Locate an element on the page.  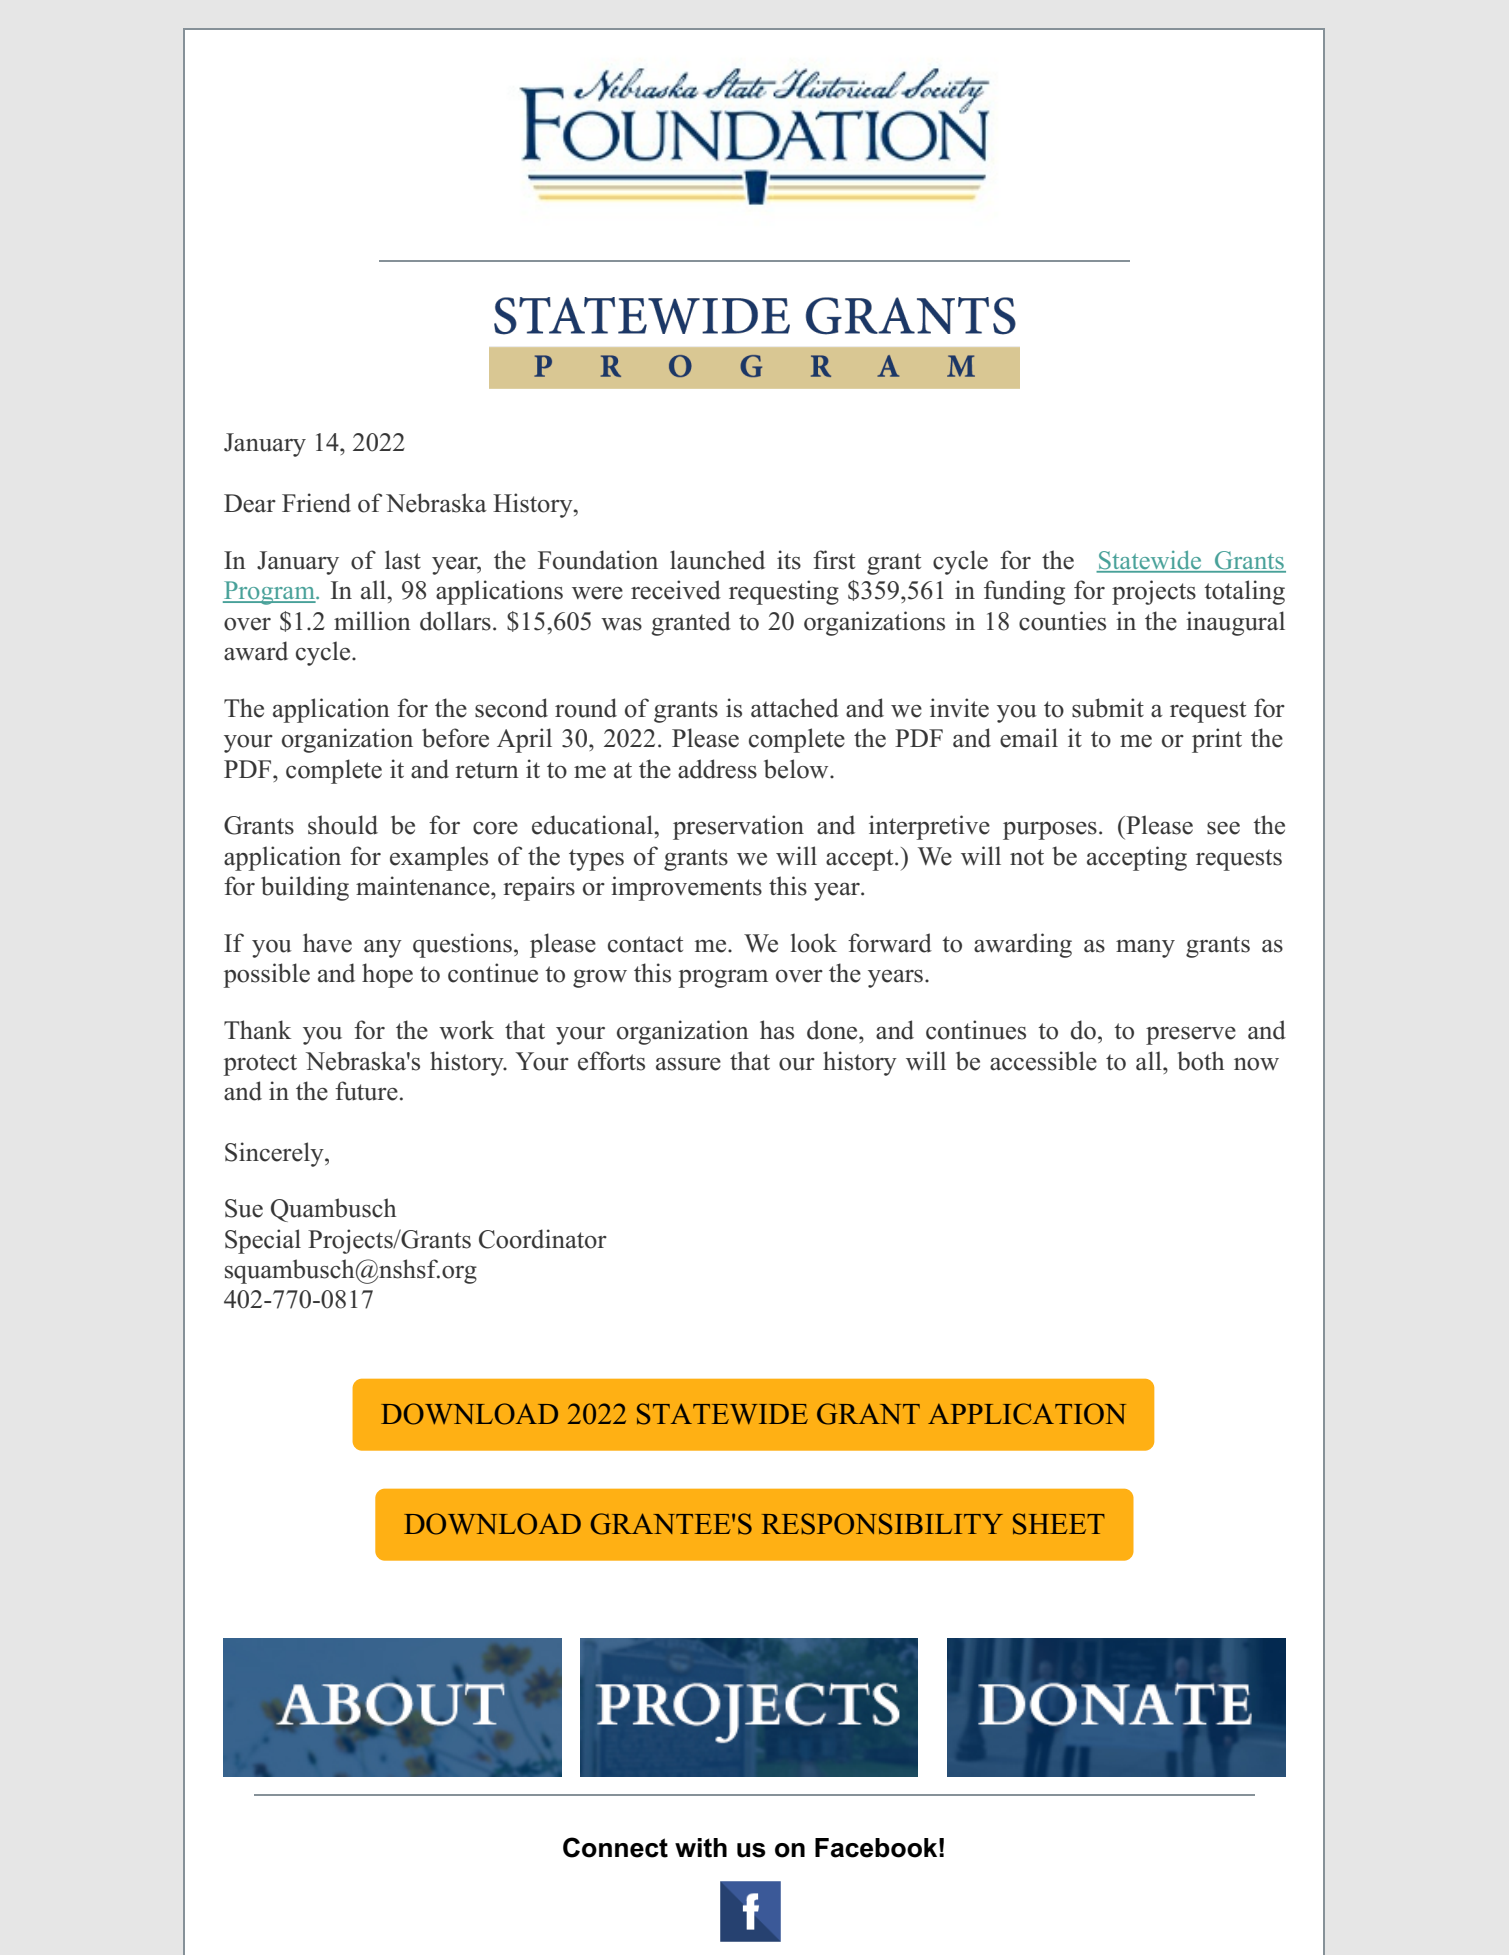
with is located at coordinates (701, 1848).
